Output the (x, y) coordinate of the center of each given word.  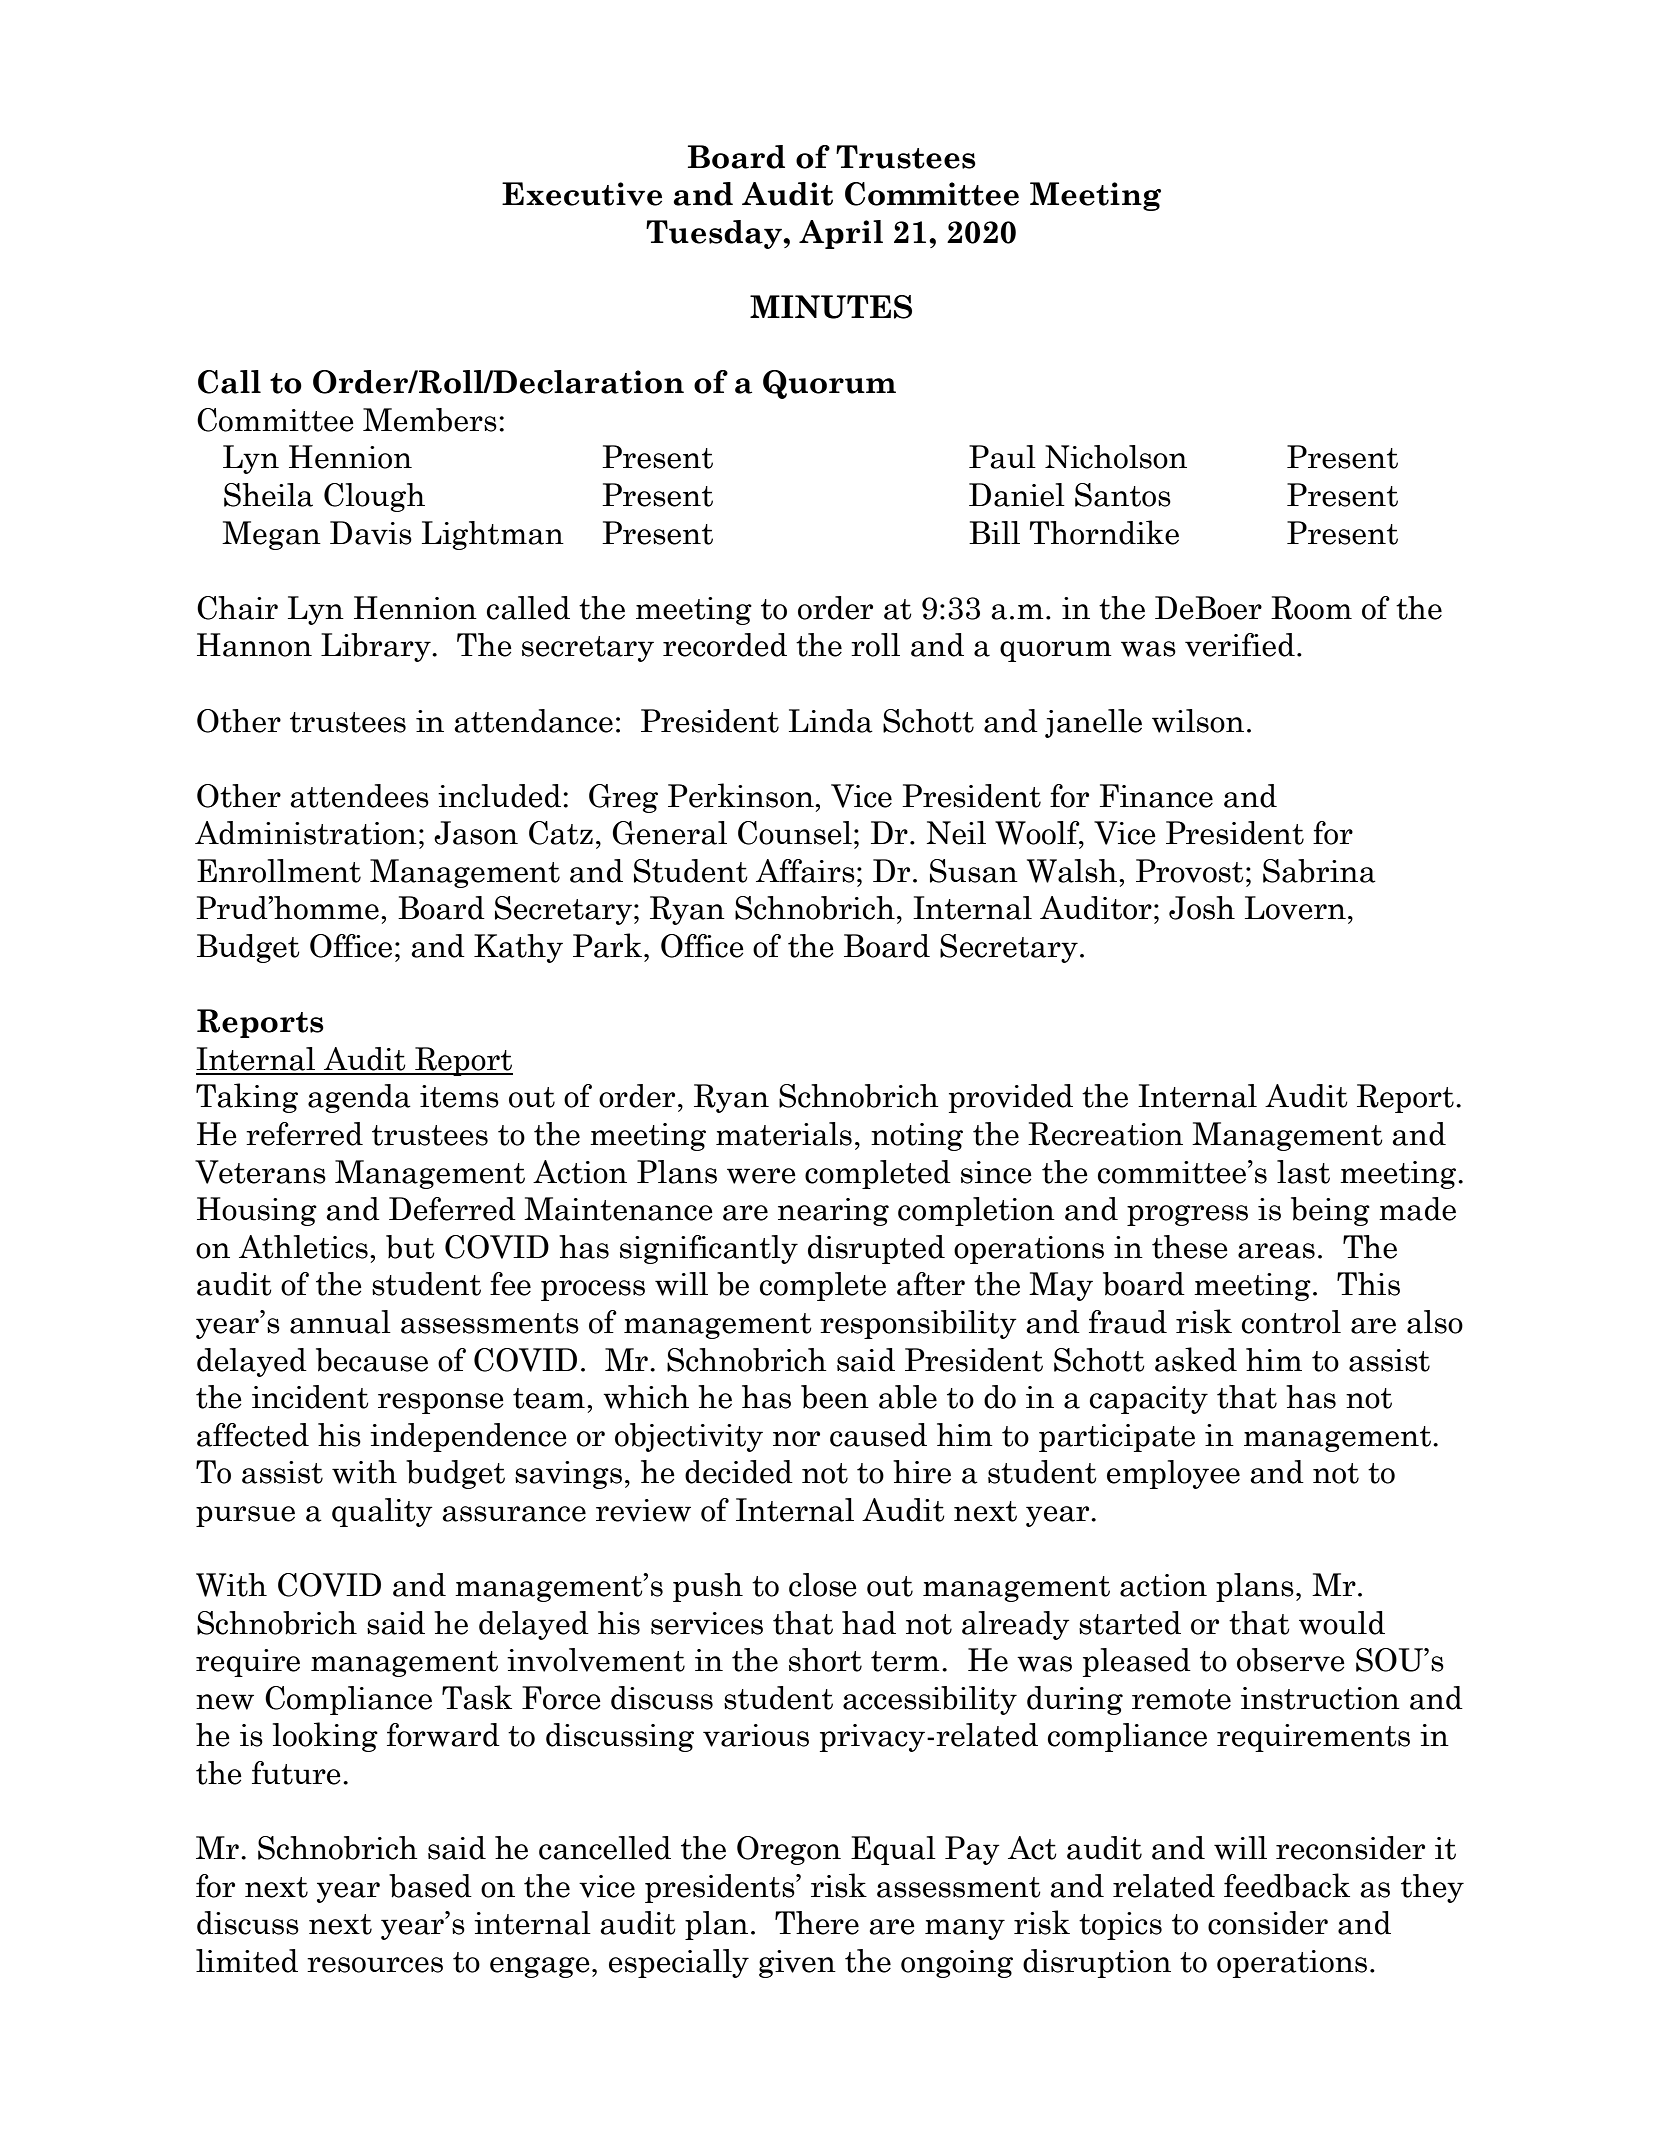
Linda (831, 721)
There (817, 1923)
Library (377, 647)
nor (796, 1439)
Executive (582, 194)
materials (784, 1134)
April (841, 234)
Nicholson (1116, 457)
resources (375, 1965)
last (1303, 1172)
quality (382, 1512)
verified (1240, 645)
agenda (359, 1098)
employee (1173, 1474)
